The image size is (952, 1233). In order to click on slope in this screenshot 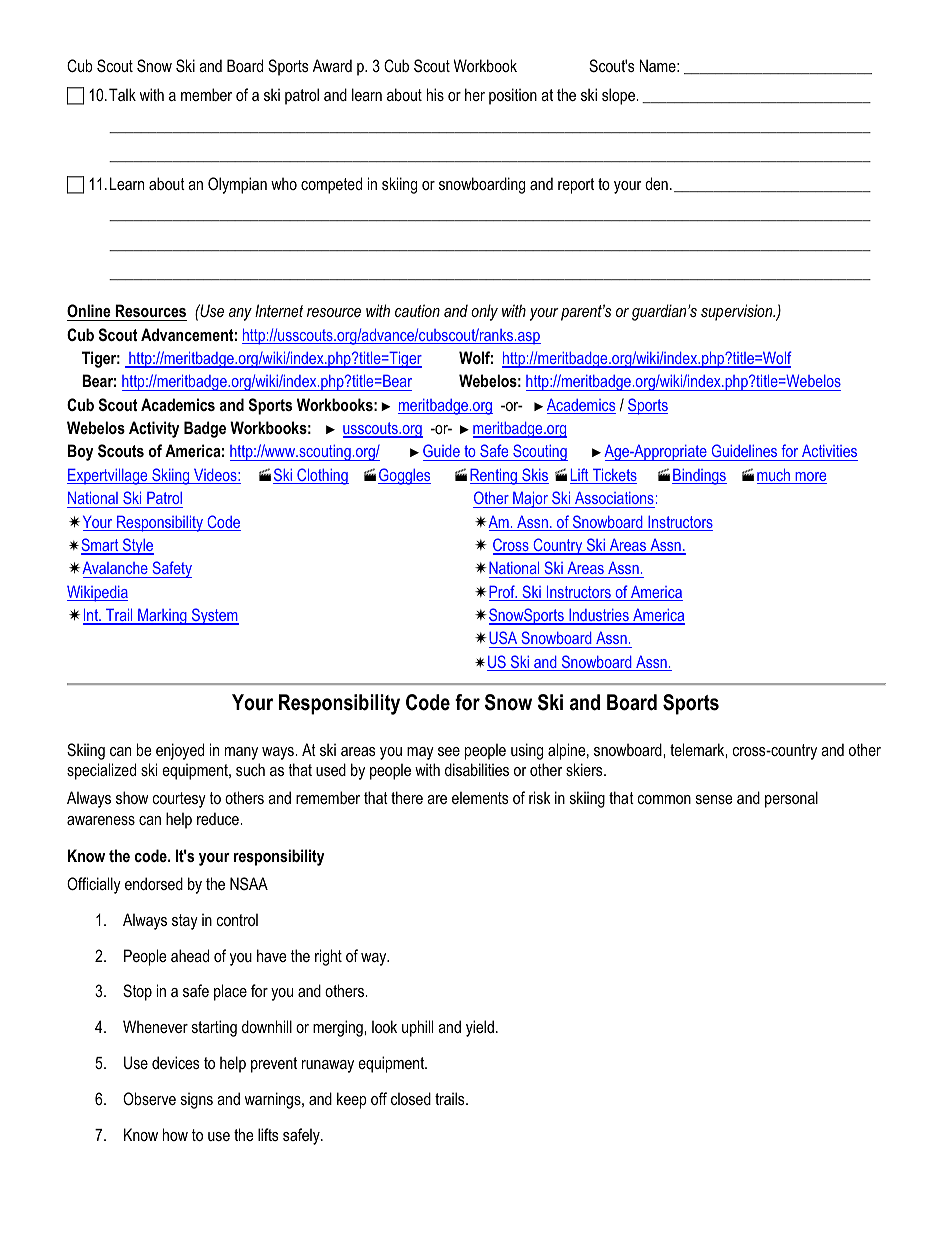, I will do `click(619, 96)`.
